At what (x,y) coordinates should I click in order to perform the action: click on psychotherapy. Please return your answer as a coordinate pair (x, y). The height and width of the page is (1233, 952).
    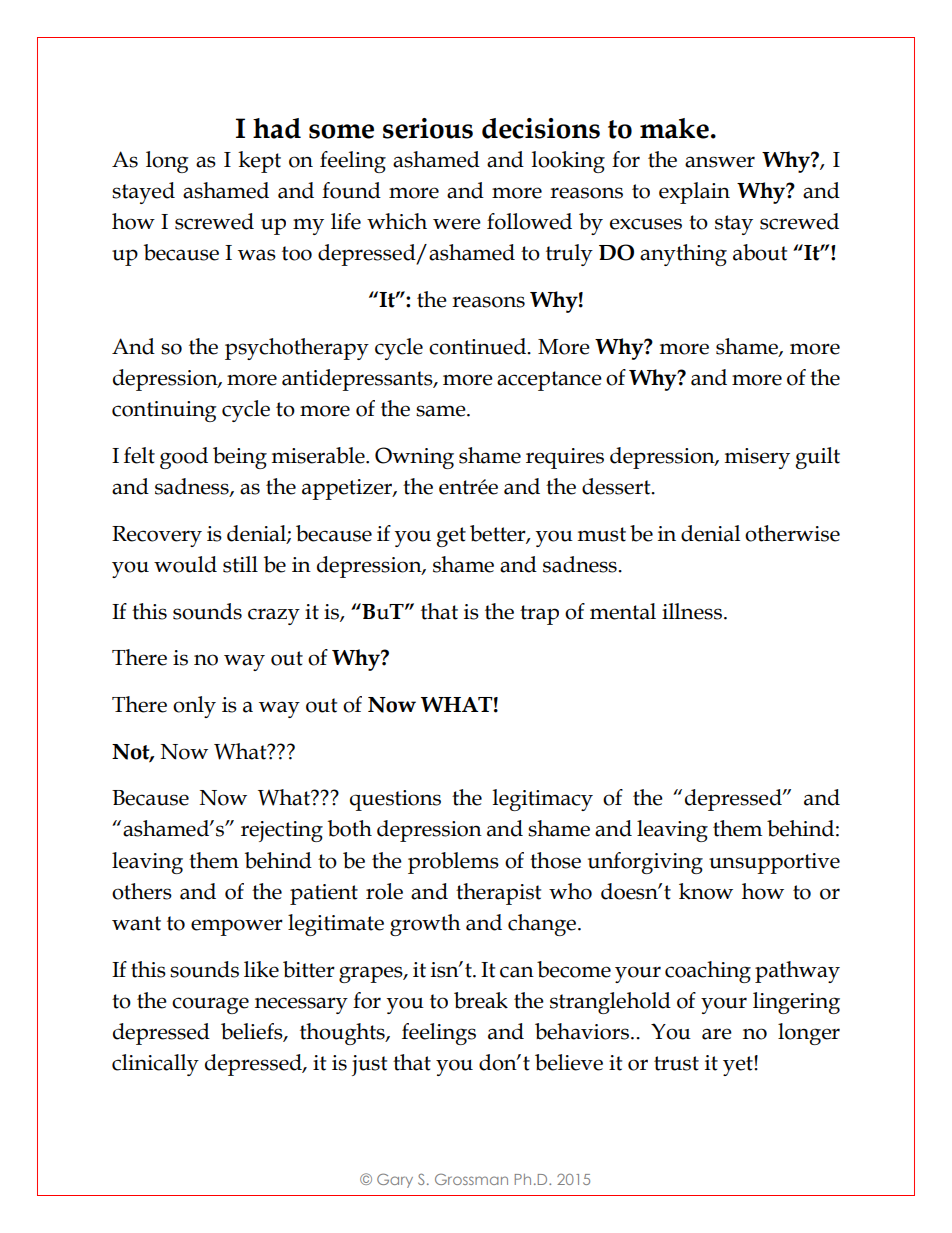
    Looking at the image, I should click on (297, 349).
